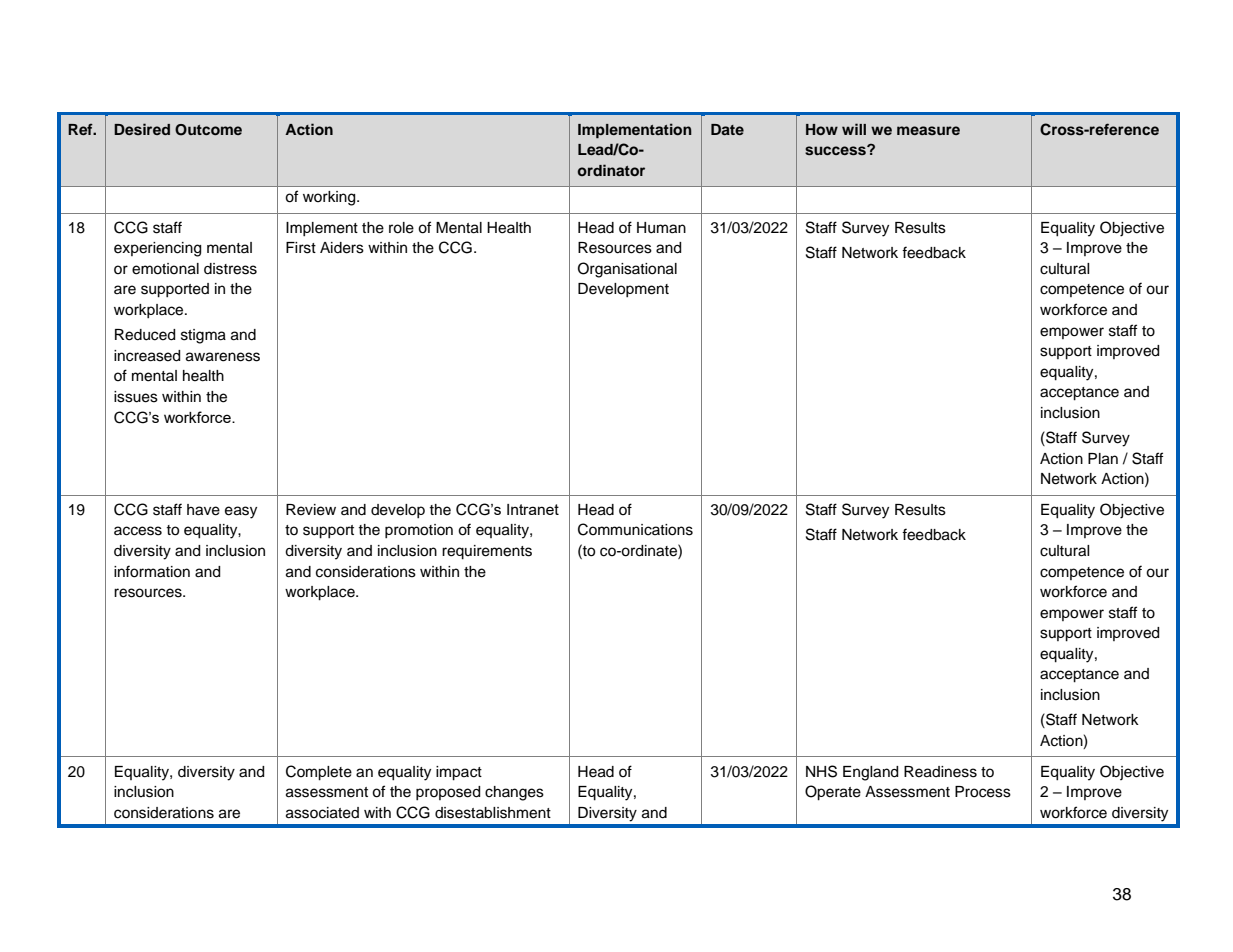  Describe the element at coordinates (822, 129) in the document. I see `How` at that location.
